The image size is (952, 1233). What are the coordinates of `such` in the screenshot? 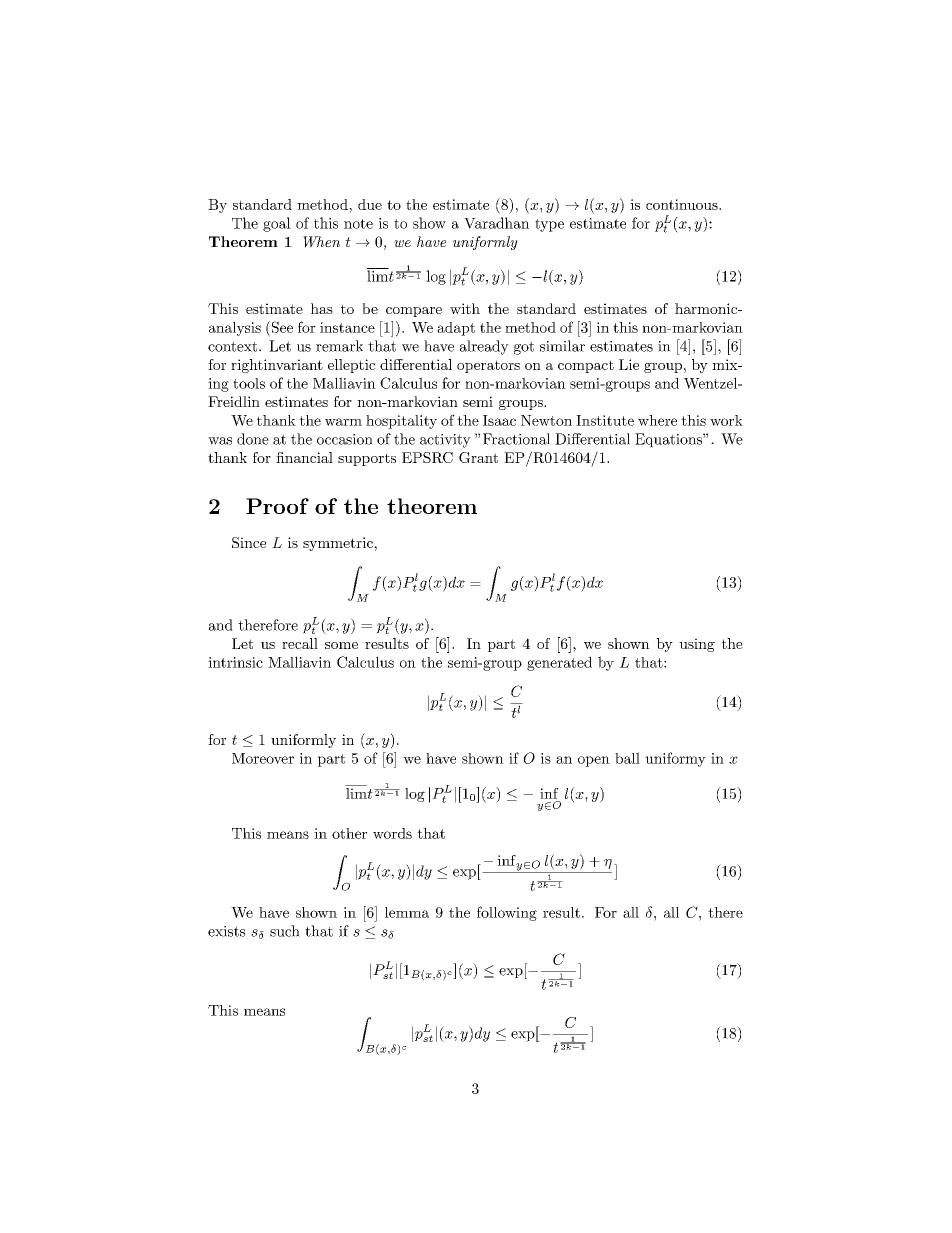 It's located at (285, 931).
